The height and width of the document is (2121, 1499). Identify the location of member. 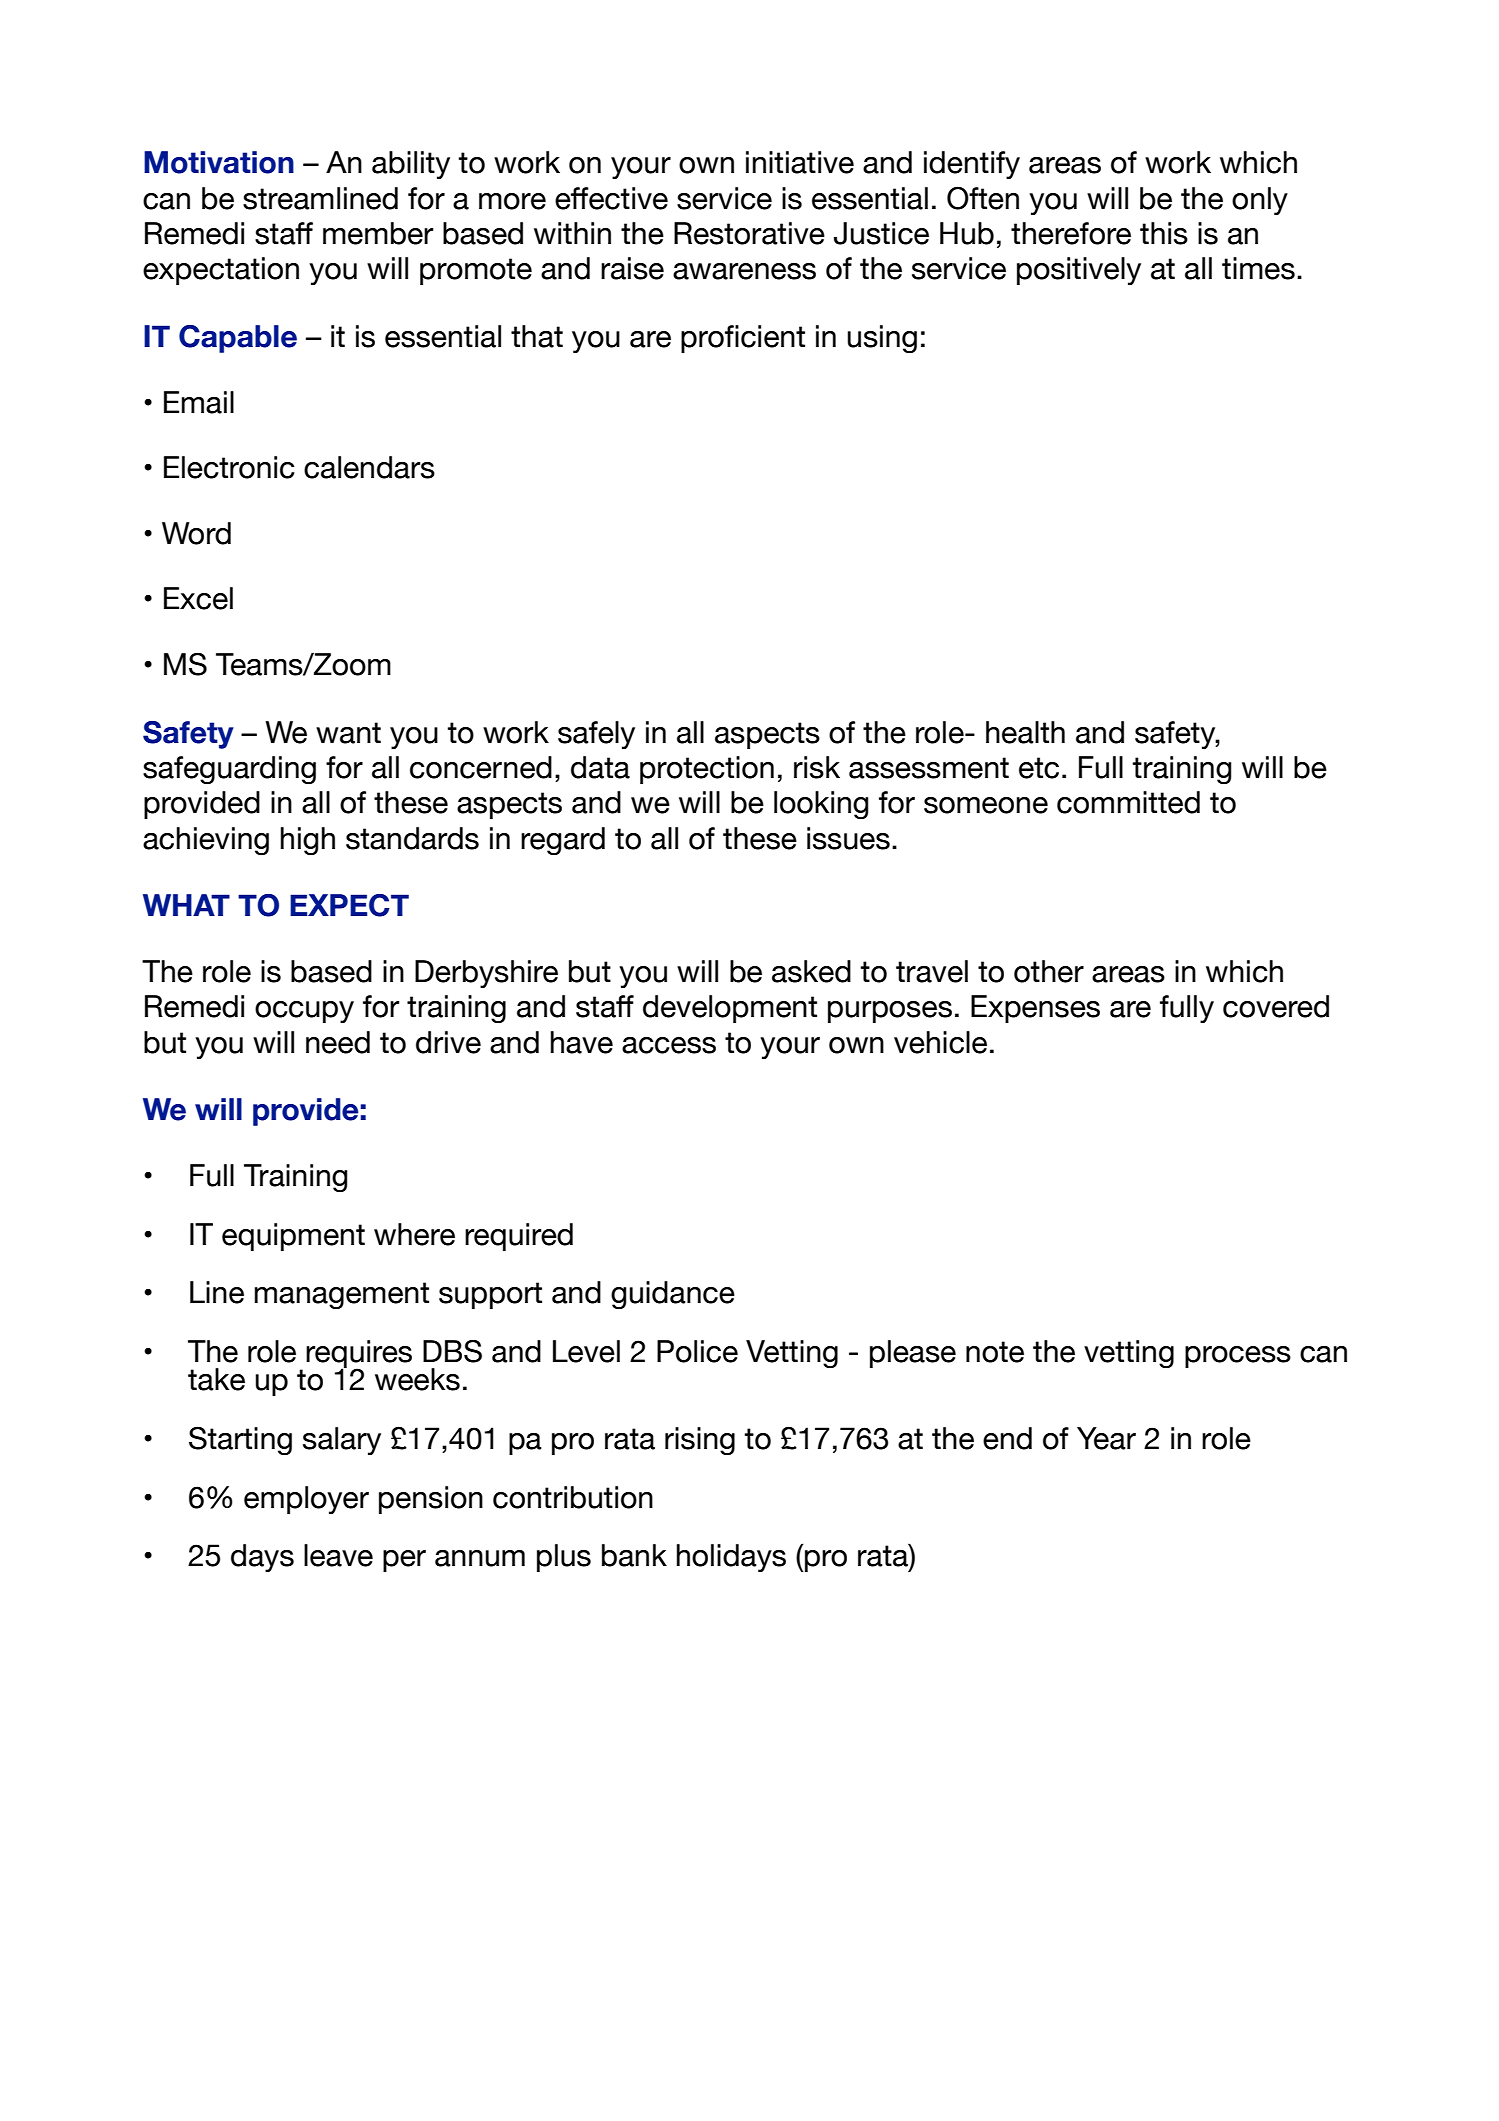
(378, 233).
